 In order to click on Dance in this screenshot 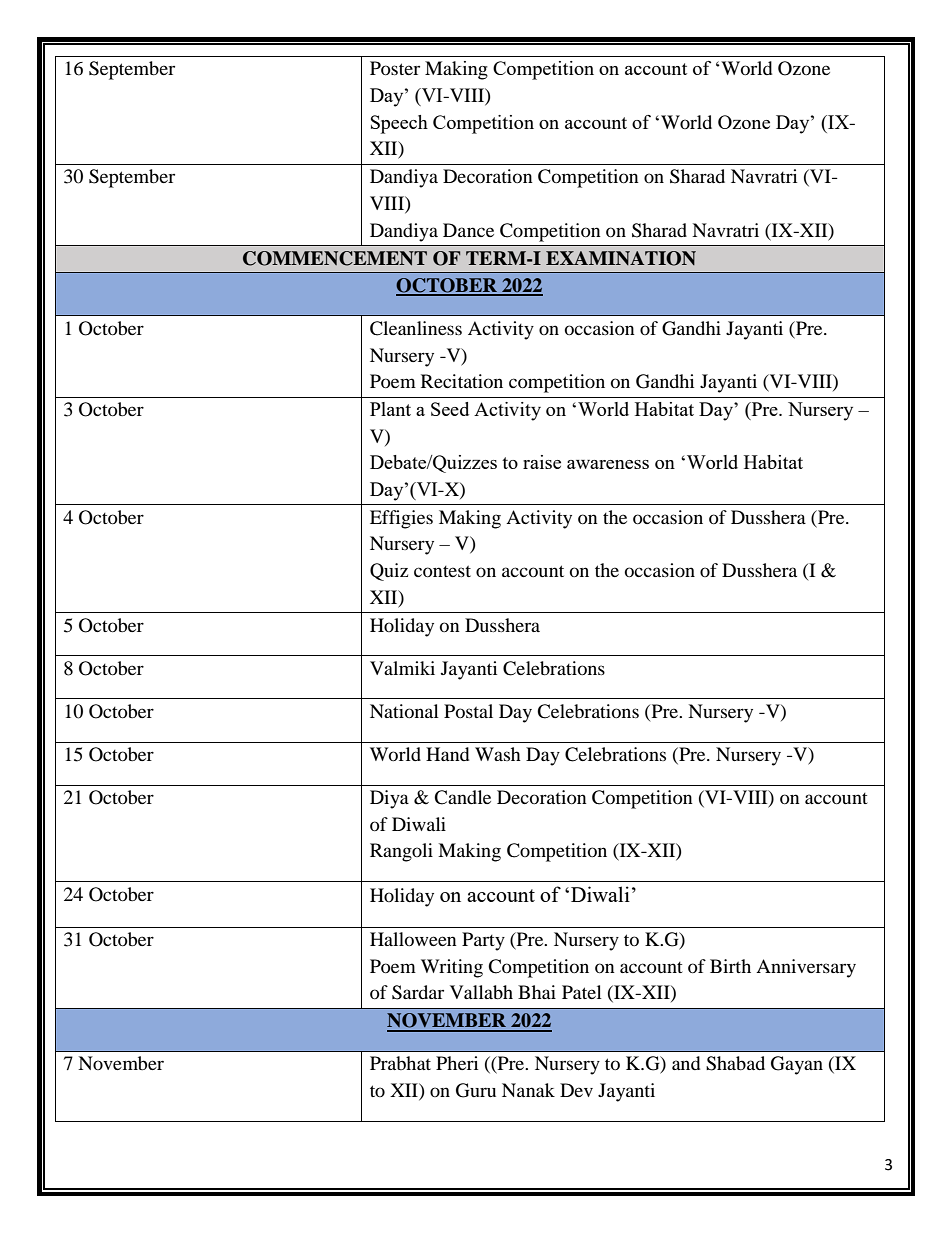, I will do `click(468, 230)`.
